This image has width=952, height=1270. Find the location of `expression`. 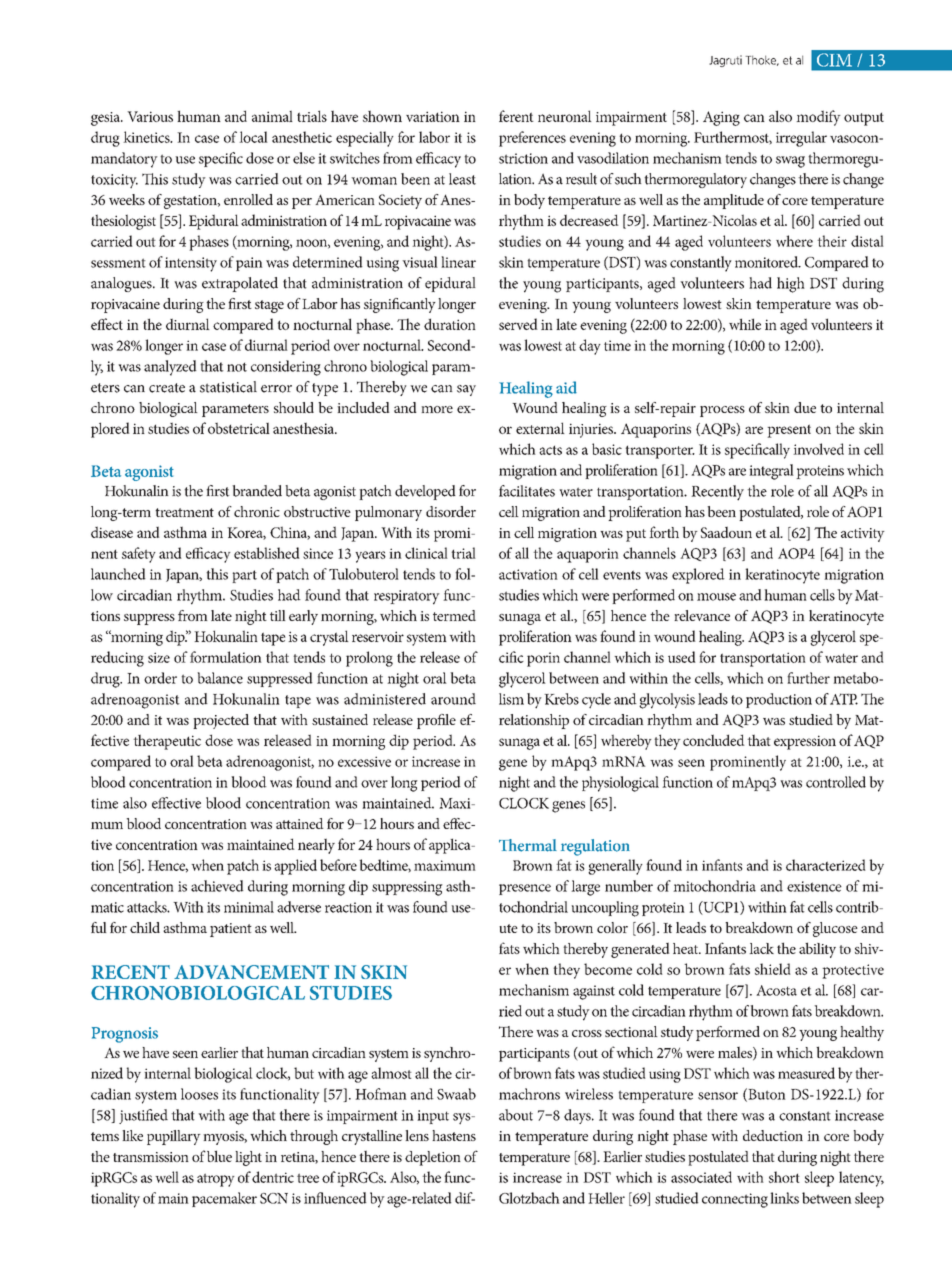

expression is located at coordinates (805, 742).
